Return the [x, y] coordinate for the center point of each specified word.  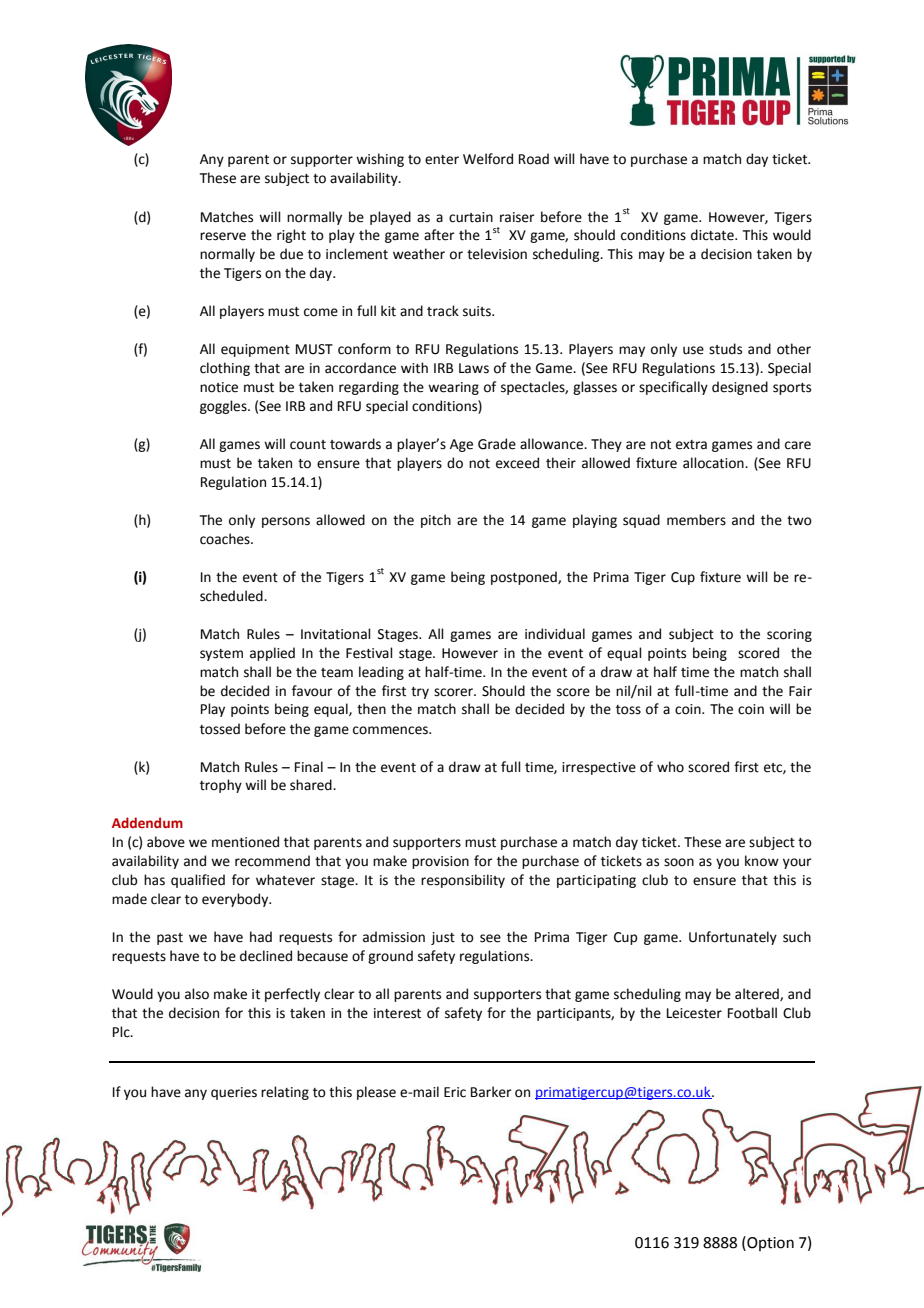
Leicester [694, 1013]
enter [442, 160]
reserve [223, 236]
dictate [713, 235]
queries [234, 1093]
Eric [455, 1092]
